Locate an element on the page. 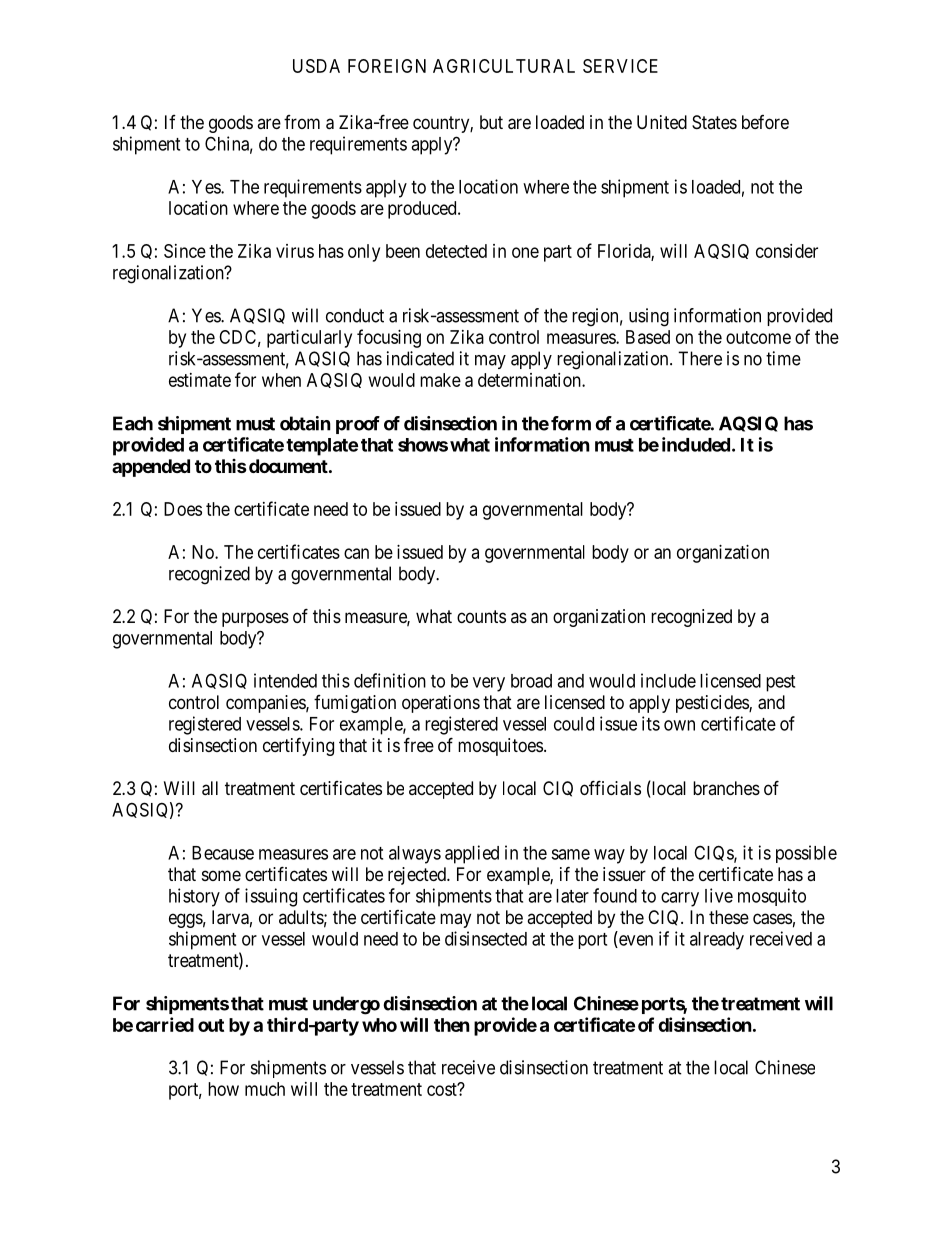 The height and width of the page is (1233, 952). States is located at coordinates (714, 122).
